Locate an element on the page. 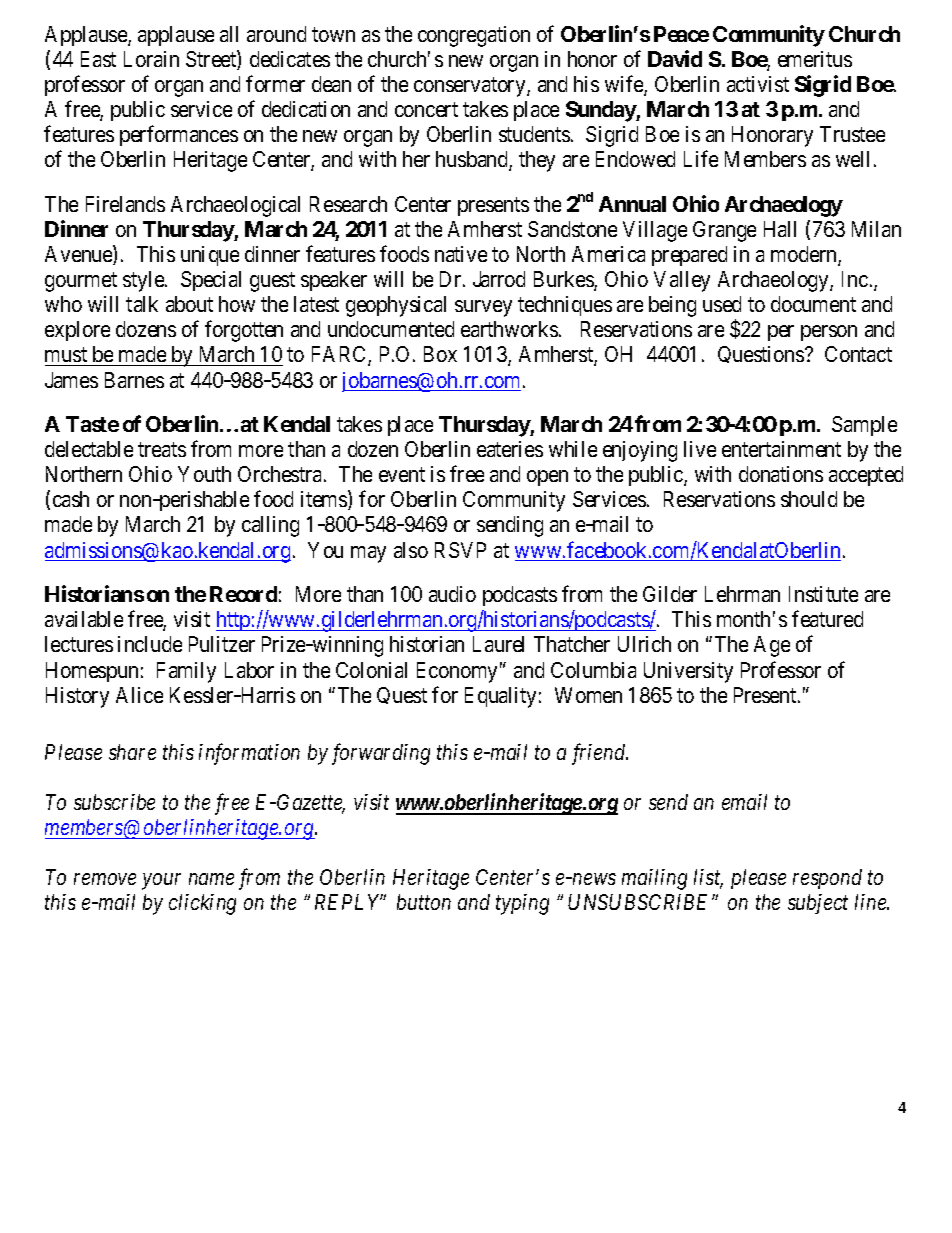 Image resolution: width=952 pixels, height=1233 pixels. respond is located at coordinates (827, 879).
